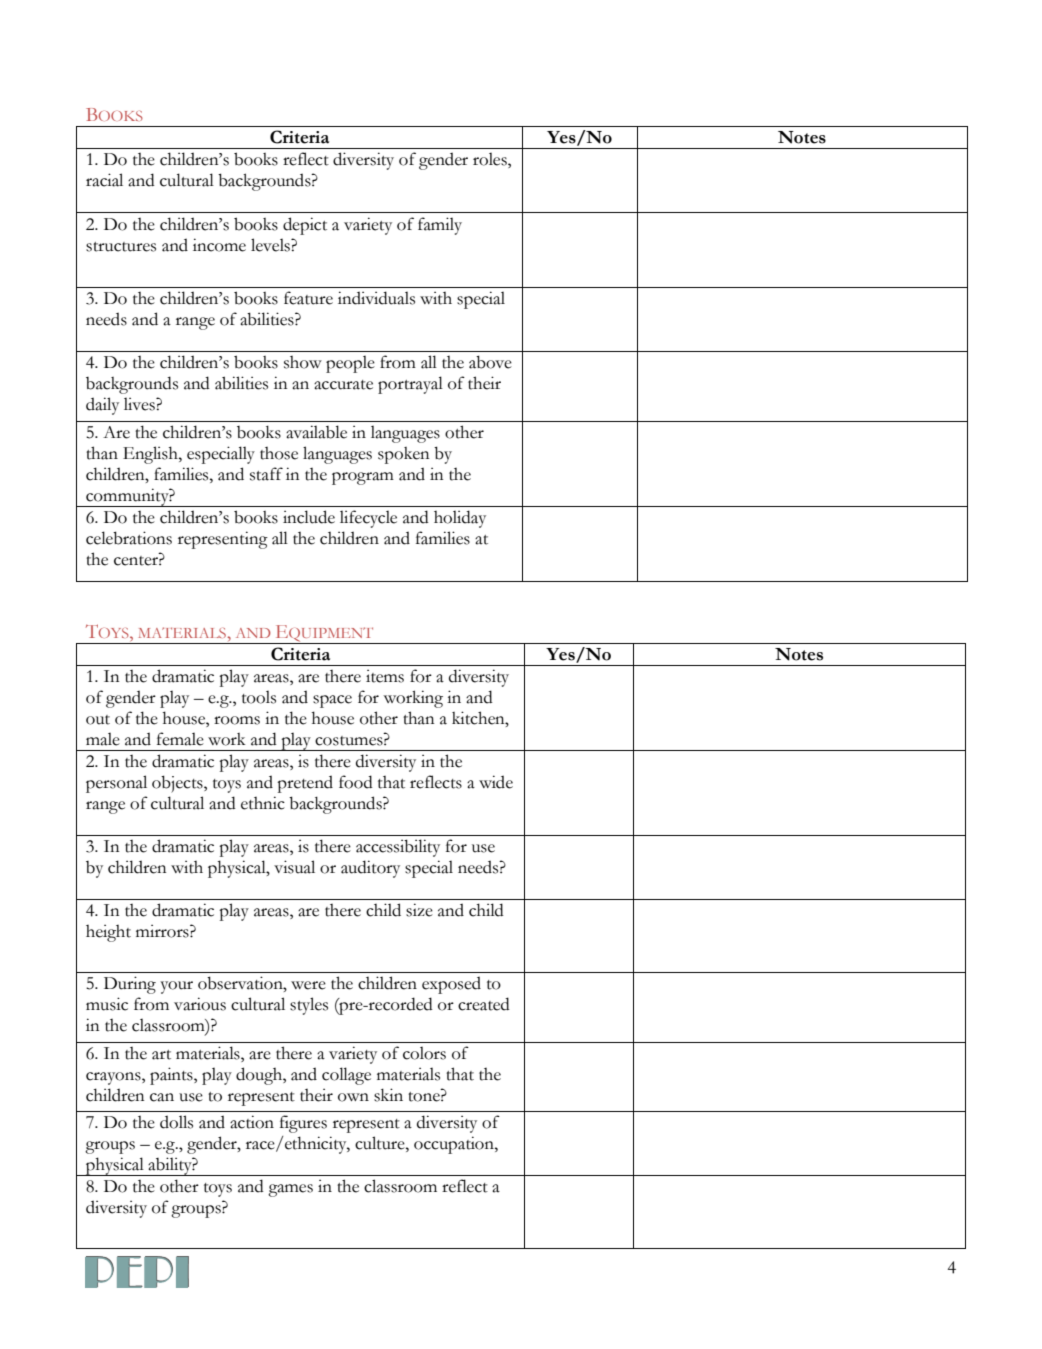 The image size is (1042, 1349). I want to click on dolls, so click(176, 1122).
